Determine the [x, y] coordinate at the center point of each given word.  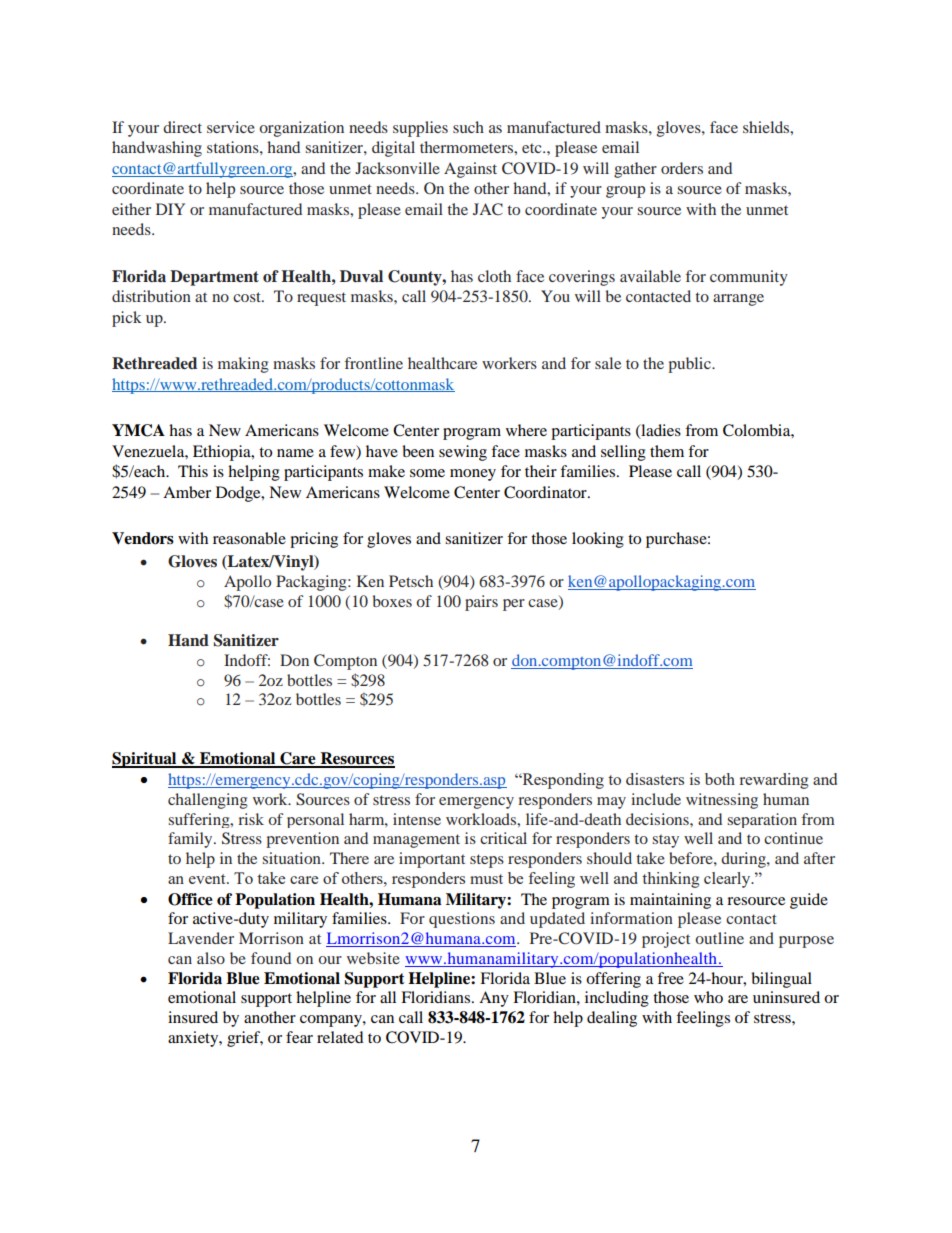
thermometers [467, 147]
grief [245, 1039]
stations [234, 147]
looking [598, 540]
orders [682, 168]
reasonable [249, 538]
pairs [481, 603]
